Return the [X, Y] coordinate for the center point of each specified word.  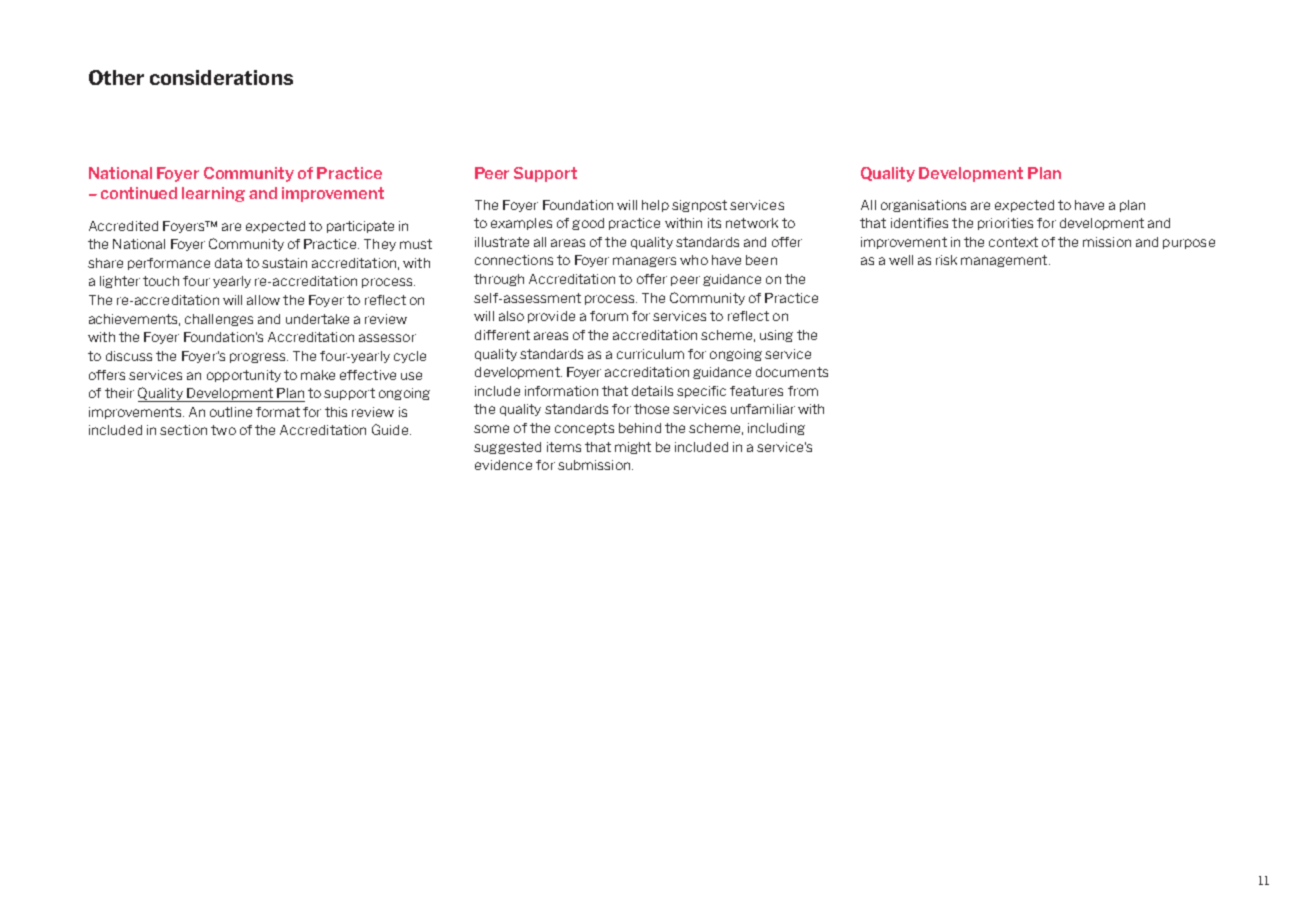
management [1005, 261]
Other [116, 77]
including [776, 429]
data [228, 263]
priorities [1005, 224]
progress [259, 358]
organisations [923, 206]
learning [213, 194]
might [633, 448]
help [655, 206]
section [183, 430]
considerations [221, 77]
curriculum [650, 354]
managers [644, 262]
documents [792, 372]
